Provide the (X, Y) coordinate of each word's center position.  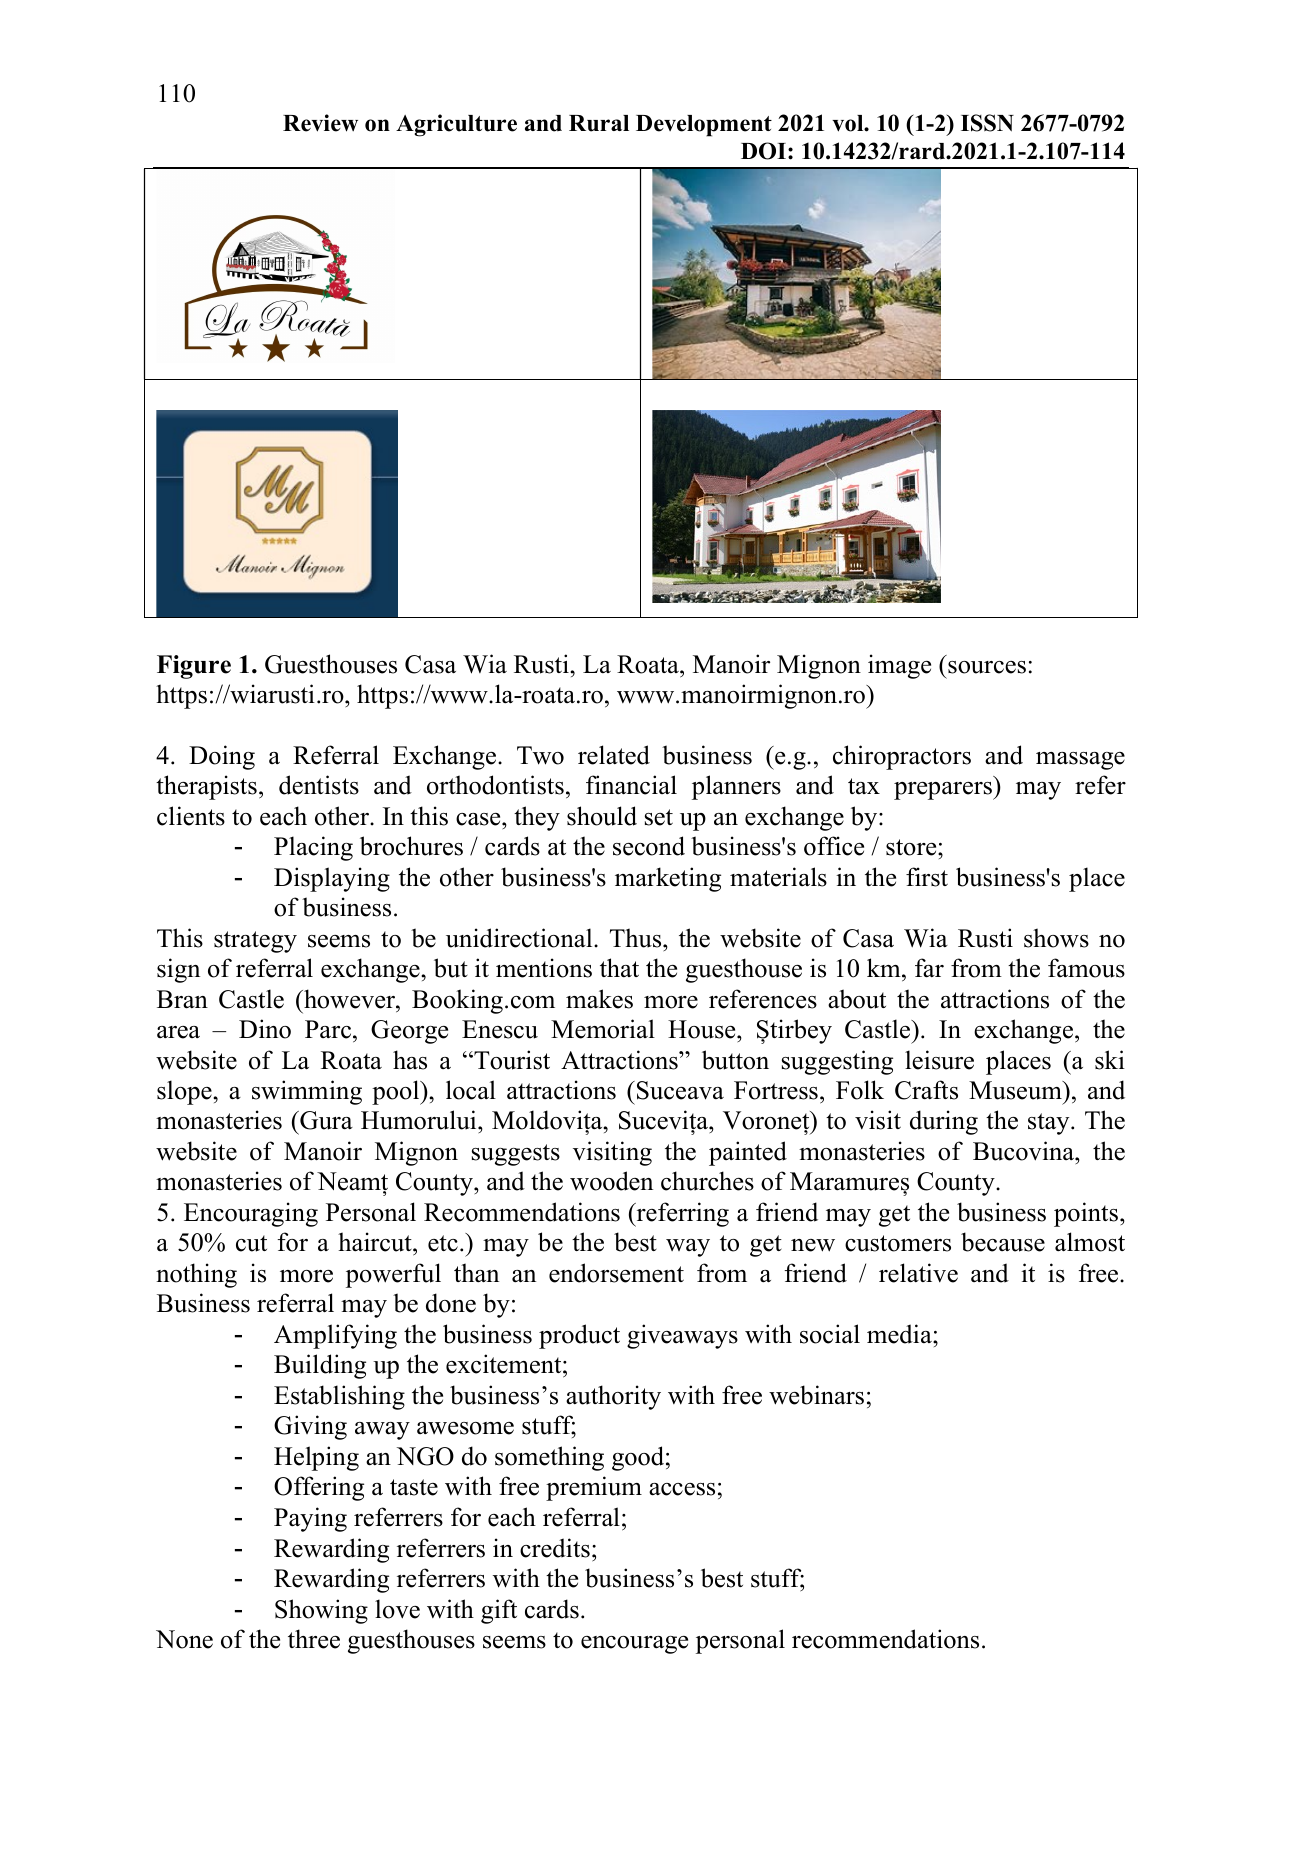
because (1003, 1242)
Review (320, 123)
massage (1080, 761)
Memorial (603, 1029)
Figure (194, 667)
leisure (939, 1060)
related (614, 755)
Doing (222, 757)
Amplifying (335, 1336)
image (899, 666)
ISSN (987, 123)
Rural (599, 123)
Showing (321, 1611)
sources (987, 667)
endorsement (616, 1273)
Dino (265, 1029)
